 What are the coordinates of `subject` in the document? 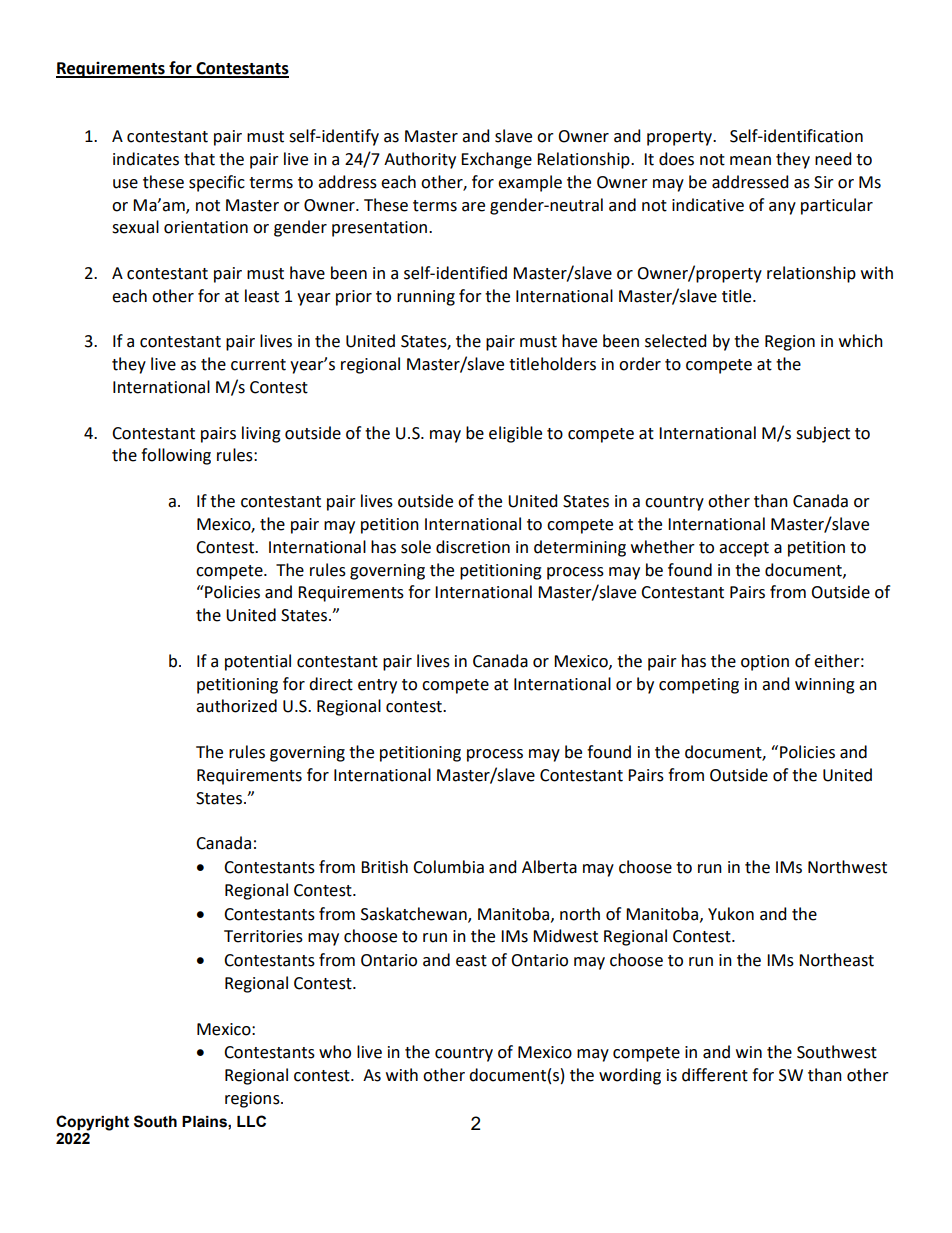 It's located at (823, 434).
